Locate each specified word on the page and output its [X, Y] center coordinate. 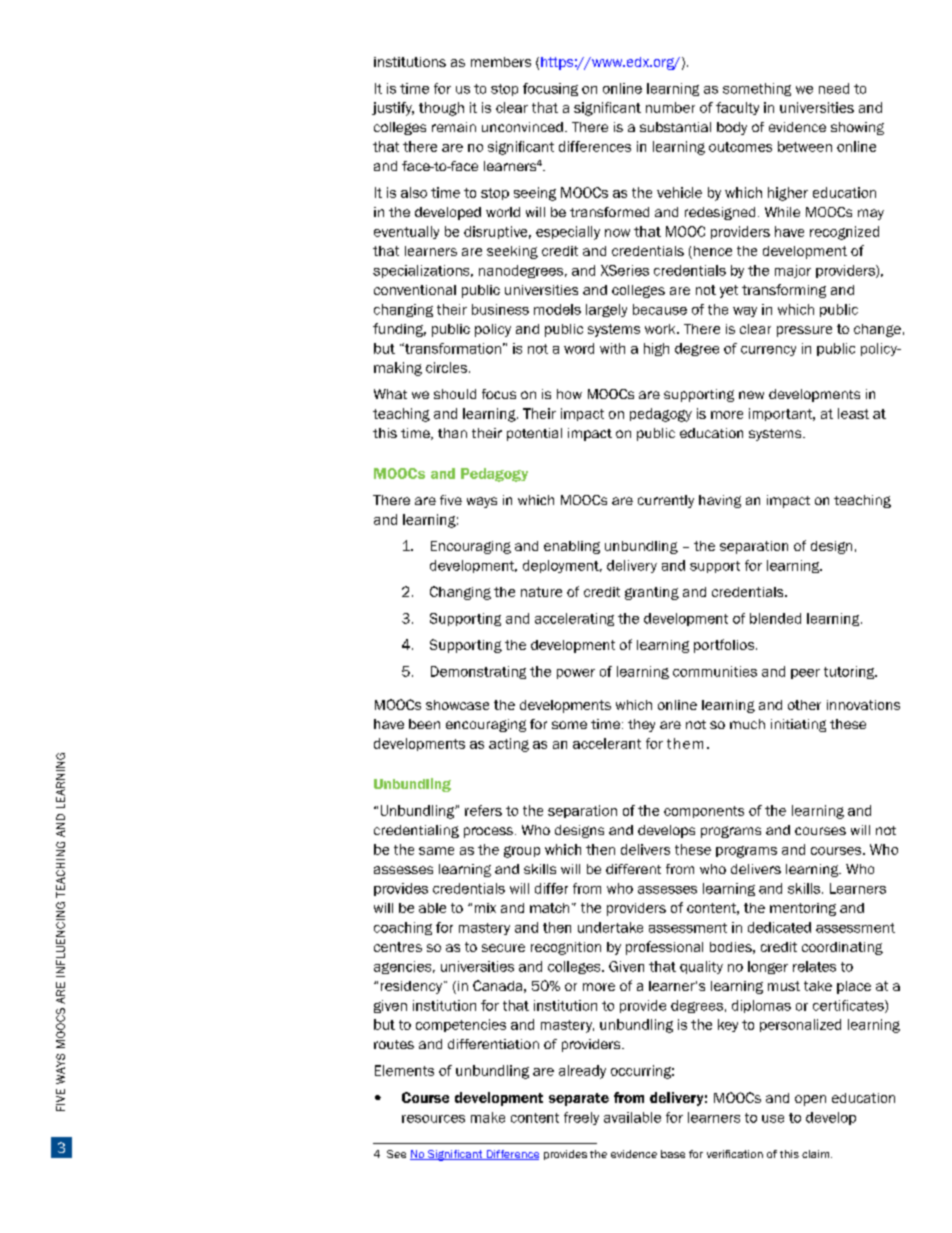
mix [485, 908]
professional [664, 948]
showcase [457, 705]
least [853, 413]
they [641, 725]
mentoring [803, 909]
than [452, 433]
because [660, 309]
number [670, 107]
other [804, 705]
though [441, 109]
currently [666, 501]
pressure [804, 331]
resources [433, 1119]
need [834, 88]
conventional [415, 290]
